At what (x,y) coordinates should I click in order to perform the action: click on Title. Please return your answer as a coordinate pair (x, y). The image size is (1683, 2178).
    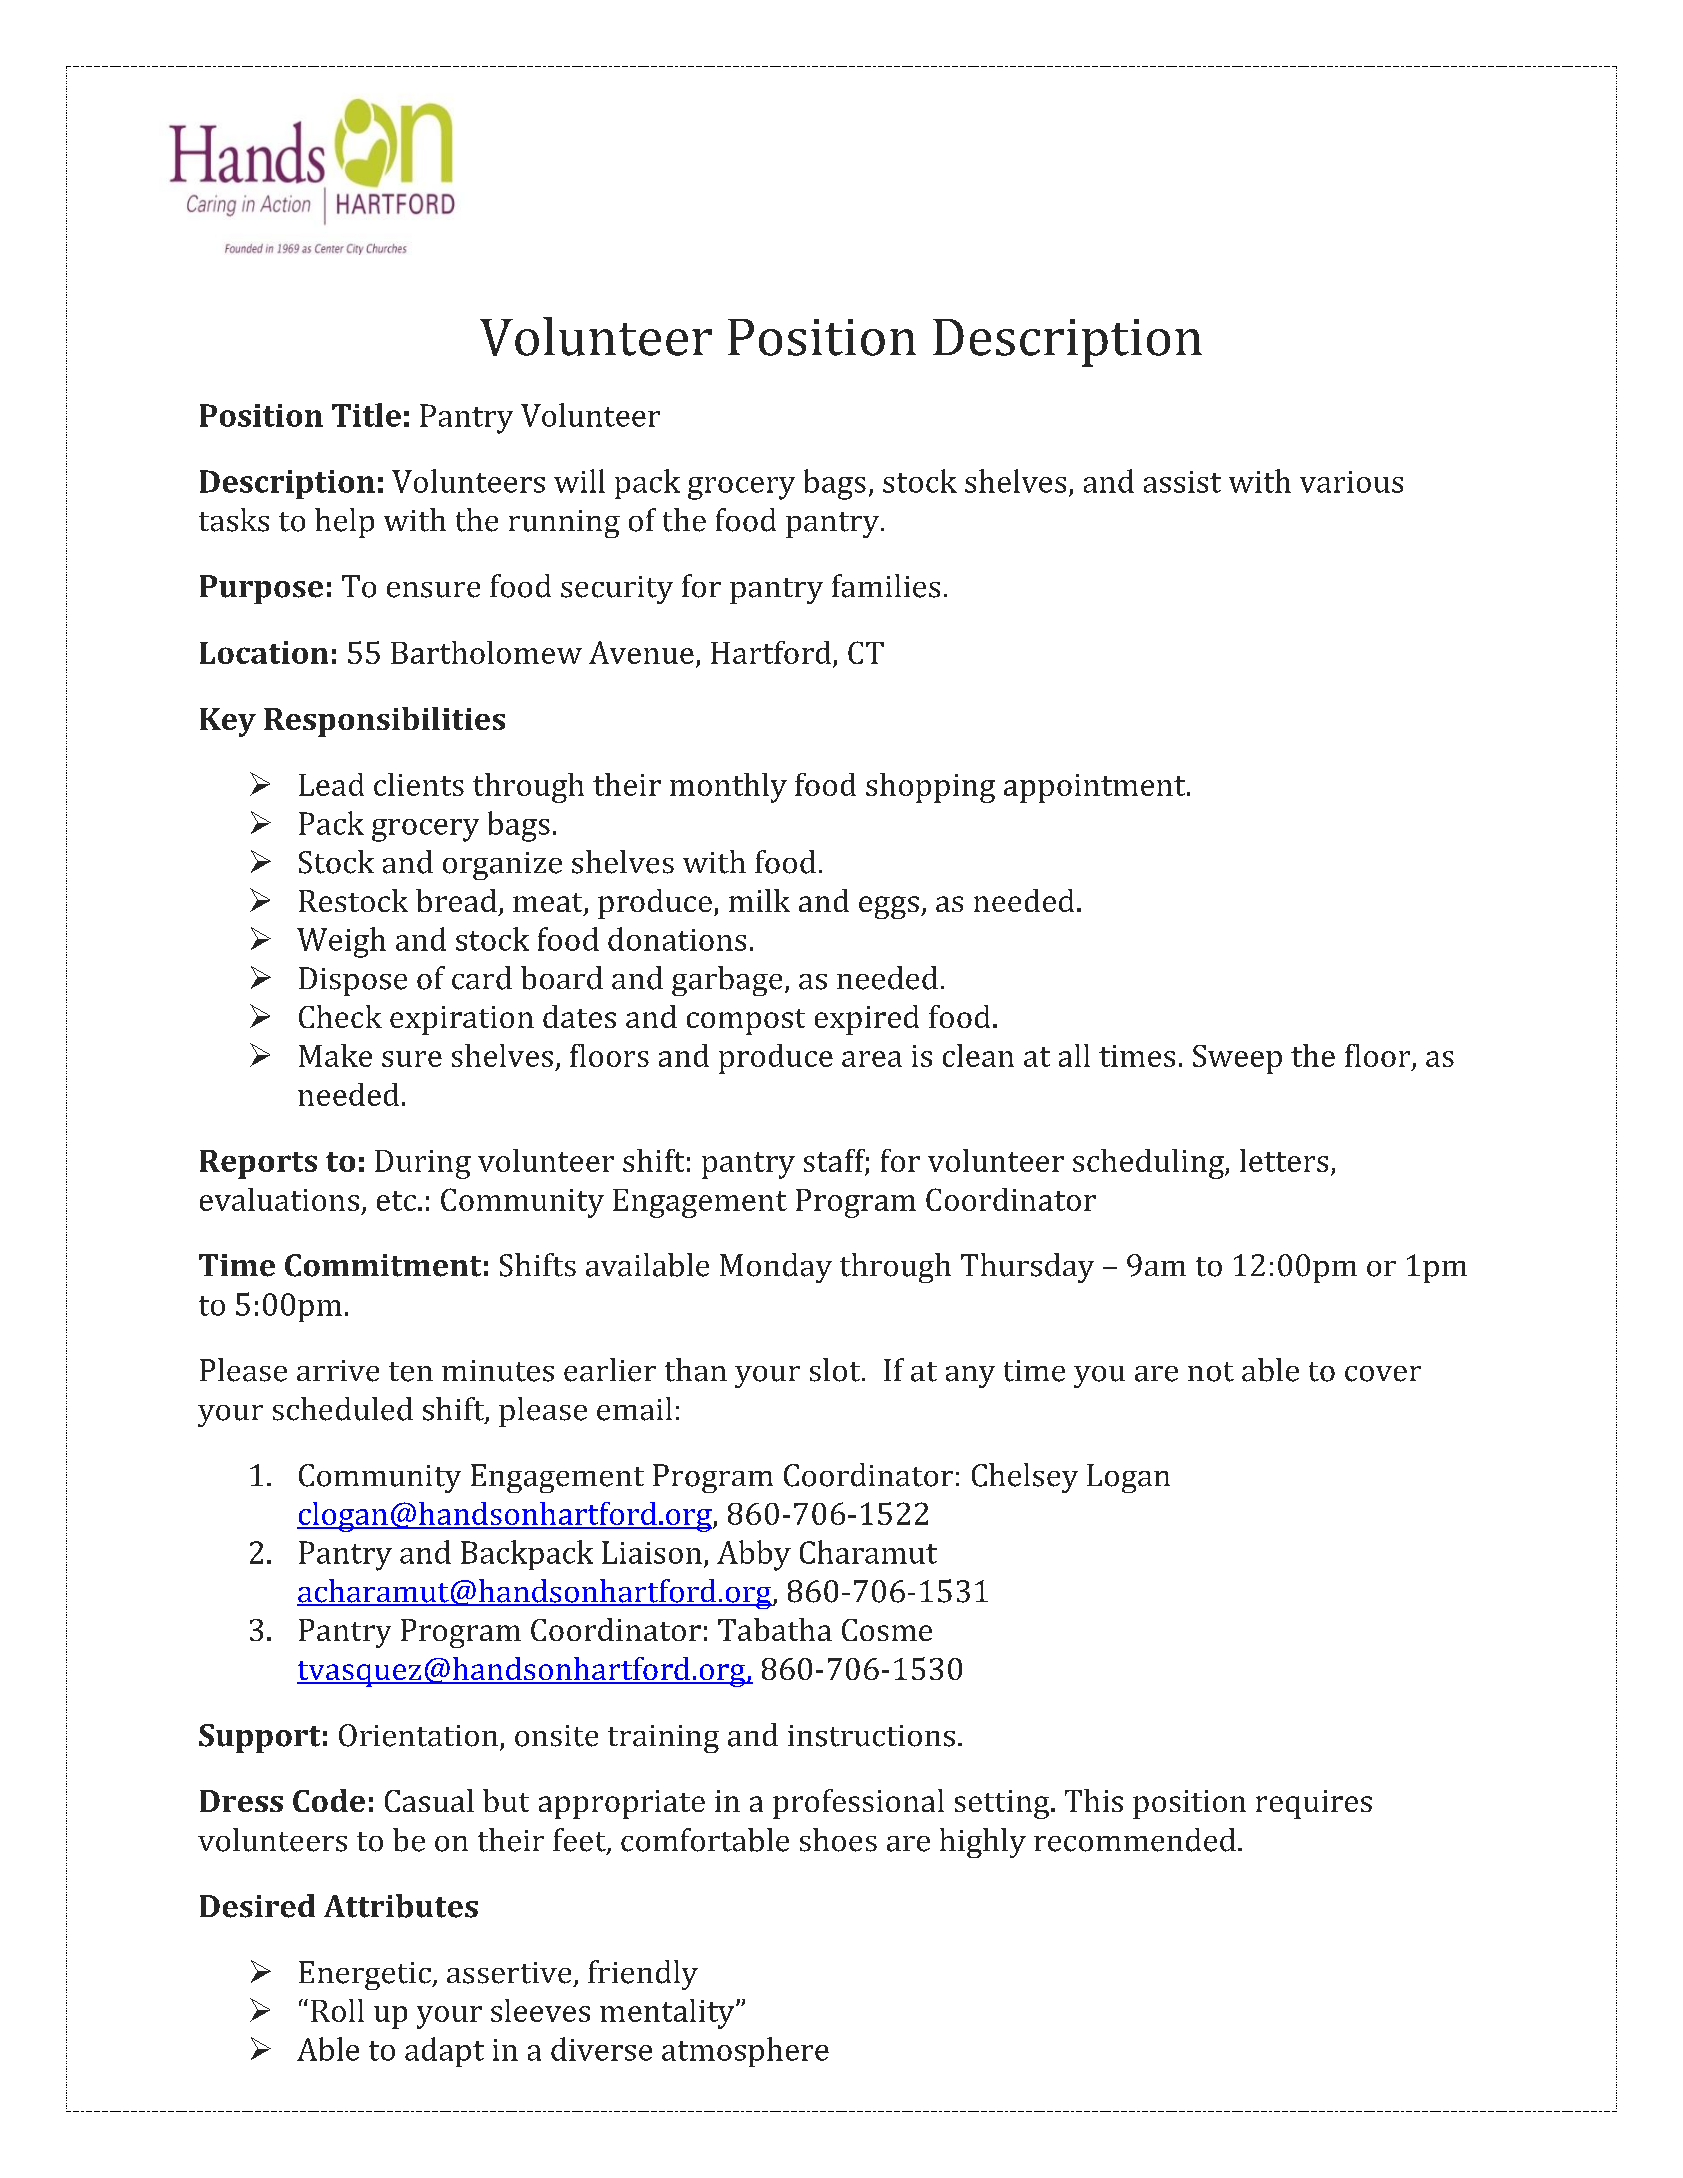
    Looking at the image, I should click on (366, 415).
